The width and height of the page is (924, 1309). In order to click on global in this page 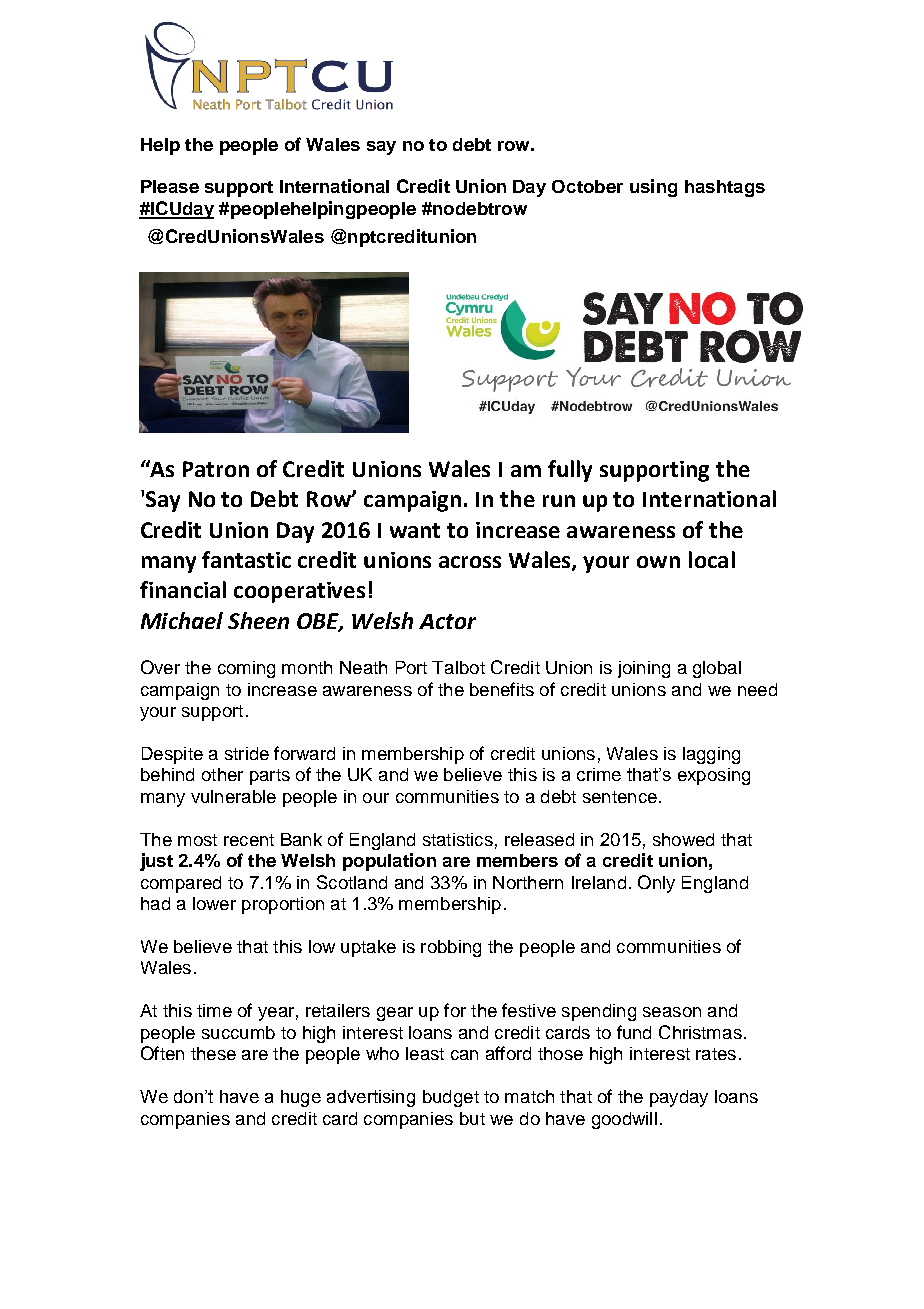, I will do `click(717, 669)`.
